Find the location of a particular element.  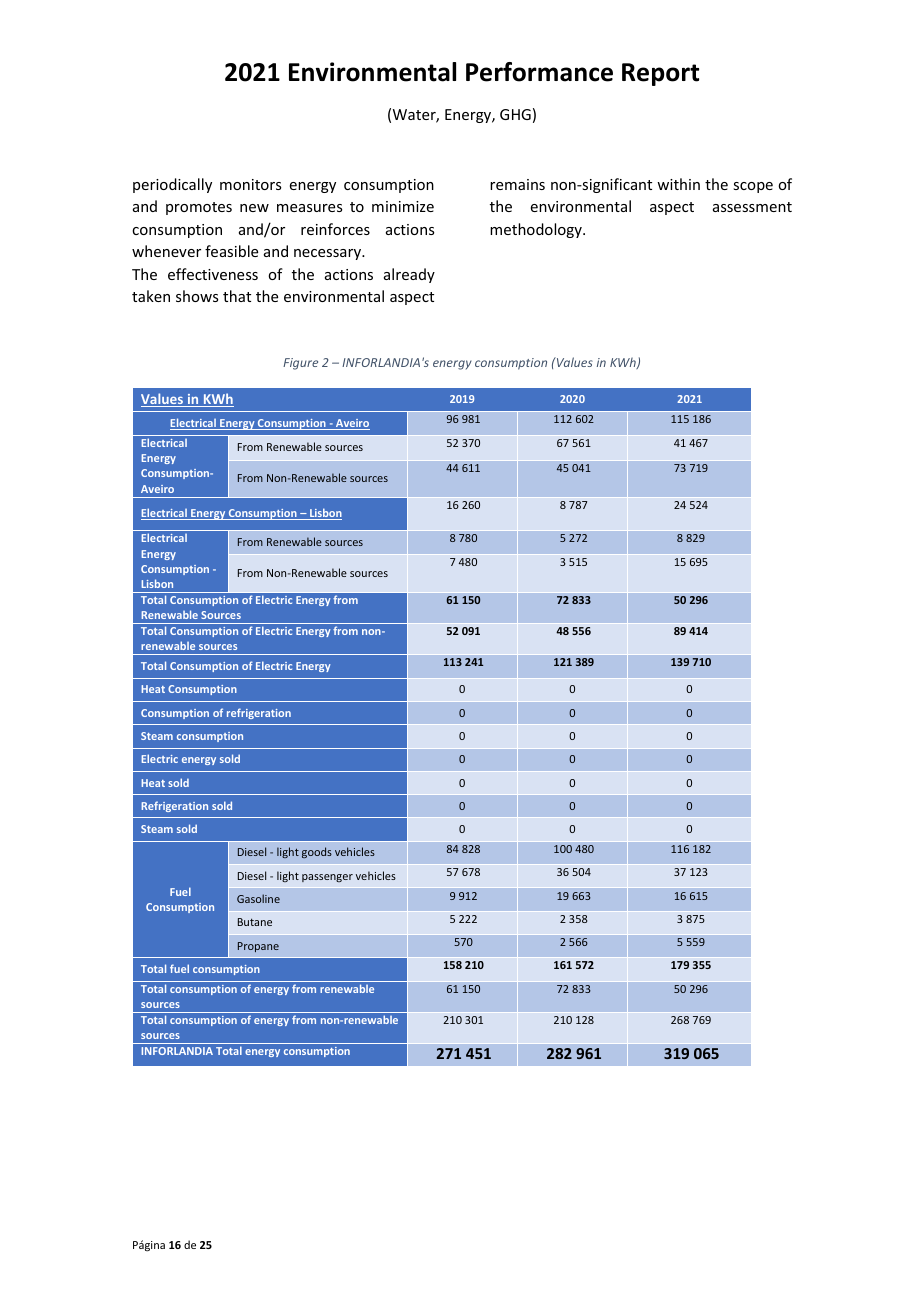

already is located at coordinates (409, 275).
